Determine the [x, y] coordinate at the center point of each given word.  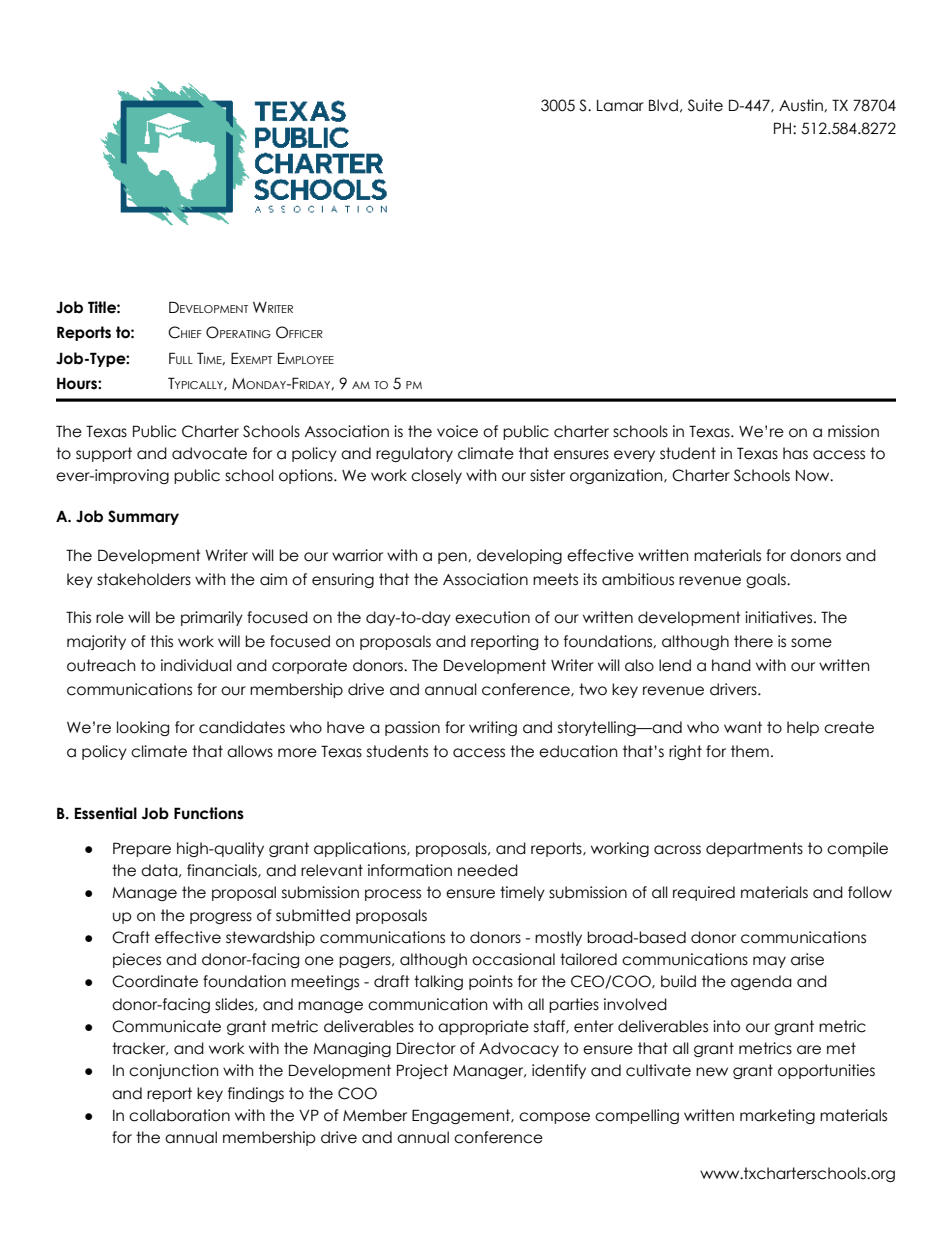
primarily [212, 618]
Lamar [620, 106]
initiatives [780, 617]
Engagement [462, 1116]
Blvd [663, 105]
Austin [802, 105]
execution [492, 617]
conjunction [173, 1071]
